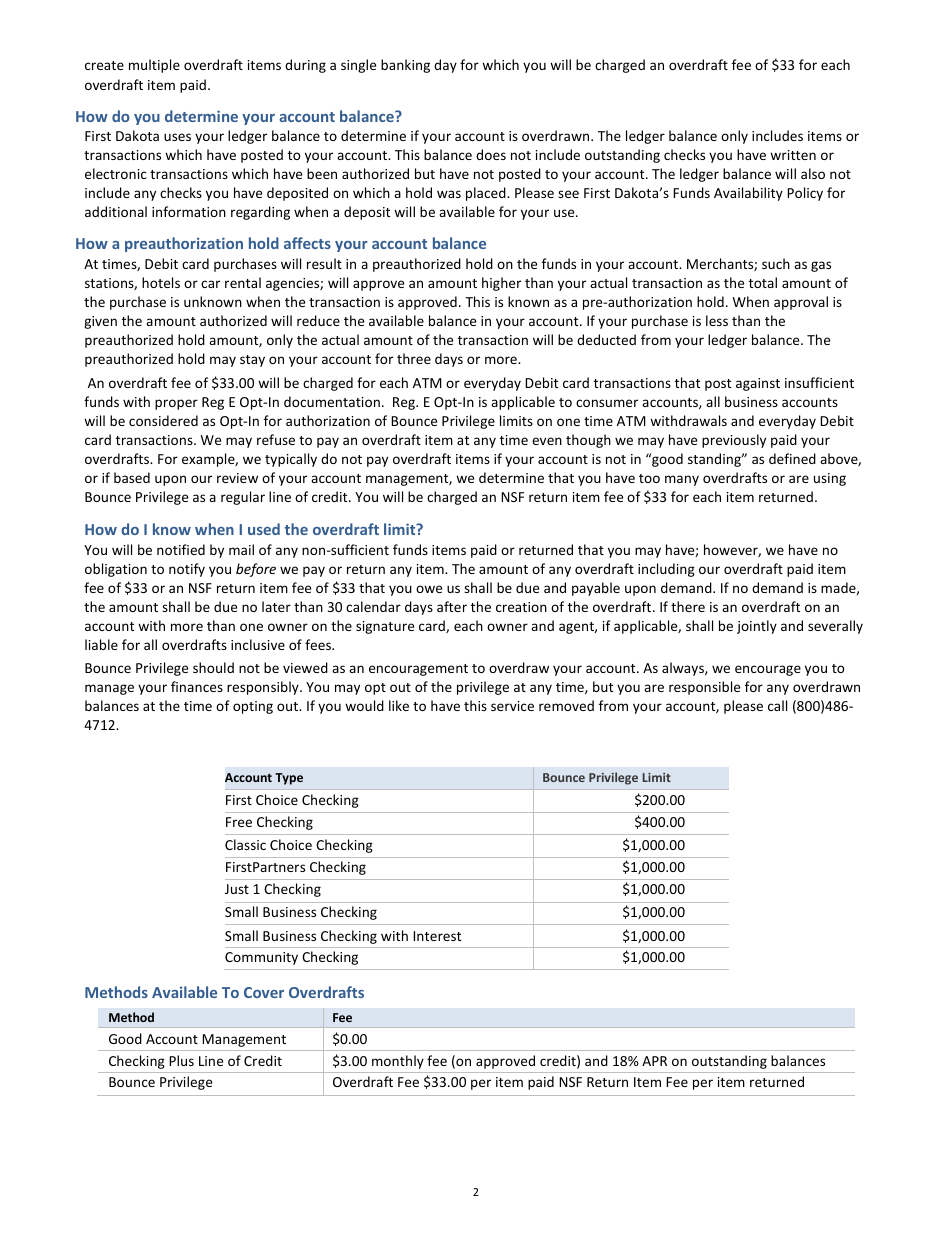 The image size is (952, 1233). What do you see at coordinates (414, 358) in the screenshot?
I see `three` at bounding box center [414, 358].
